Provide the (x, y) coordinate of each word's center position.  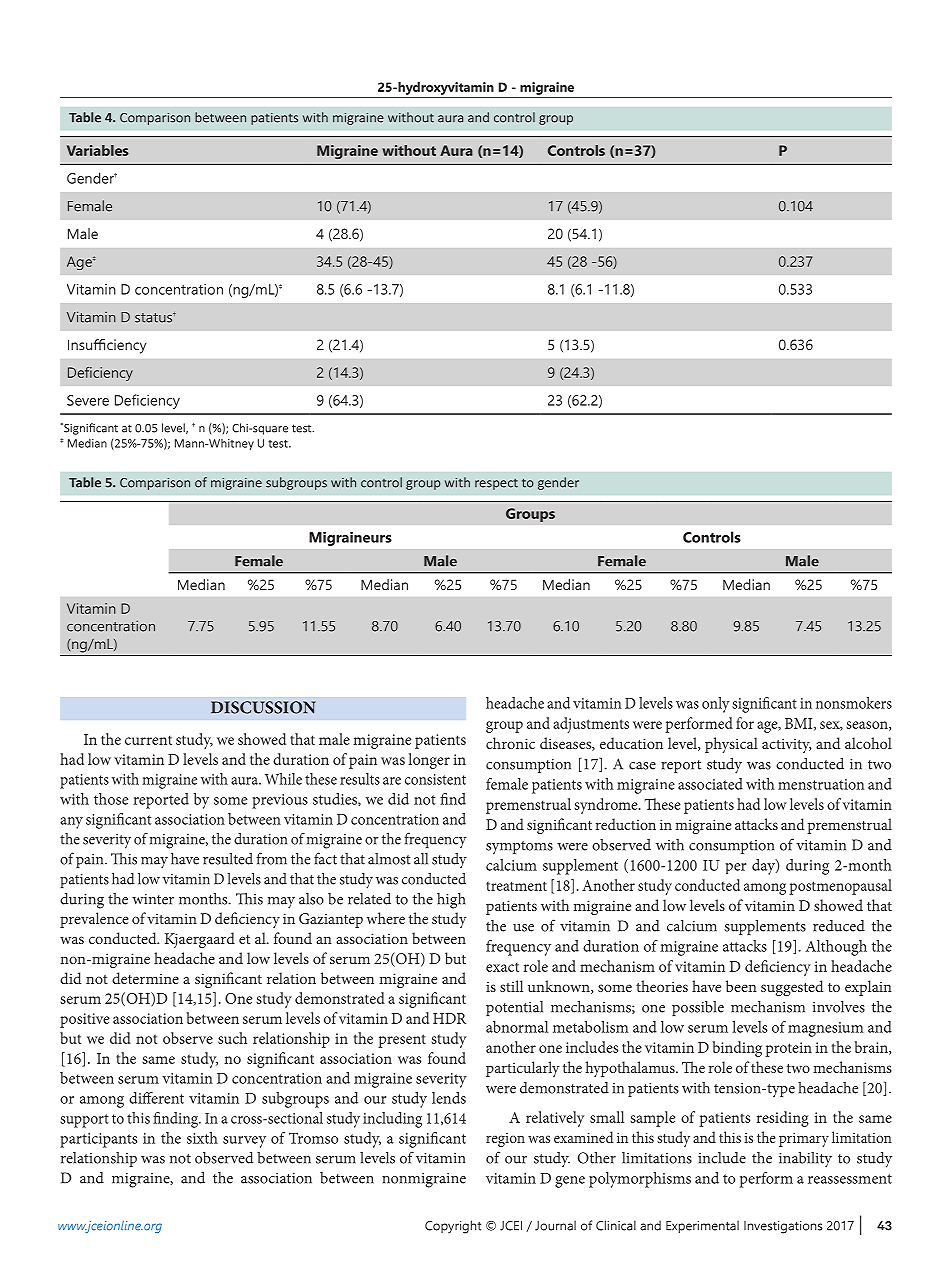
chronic (510, 743)
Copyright (453, 1227)
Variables (98, 150)
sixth (202, 1138)
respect (496, 484)
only (716, 705)
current (148, 740)
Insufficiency (107, 346)
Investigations (783, 1227)
